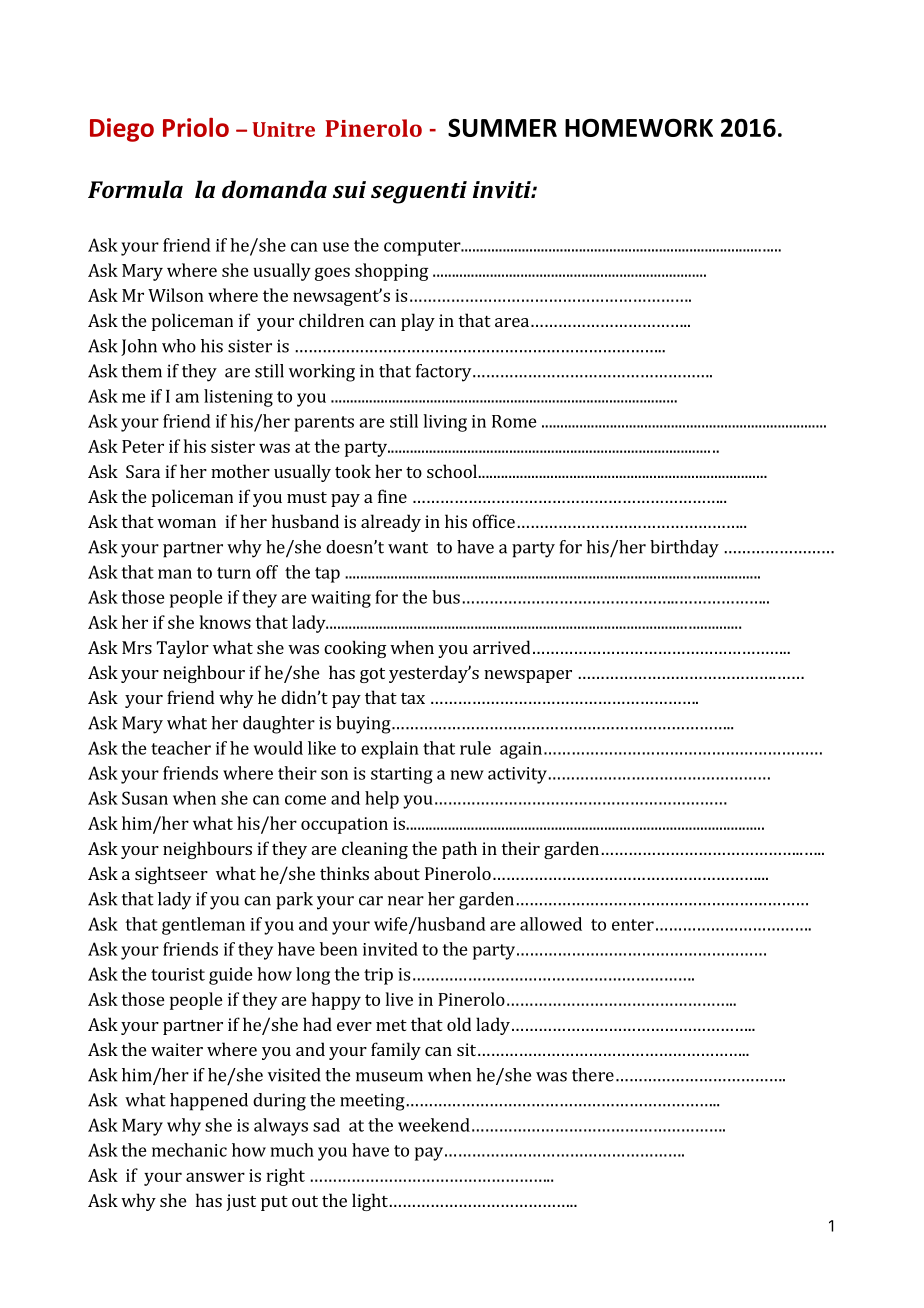 The width and height of the document is (924, 1308). Describe the element at coordinates (639, 127) in the document. I see `HOMEWORK` at that location.
